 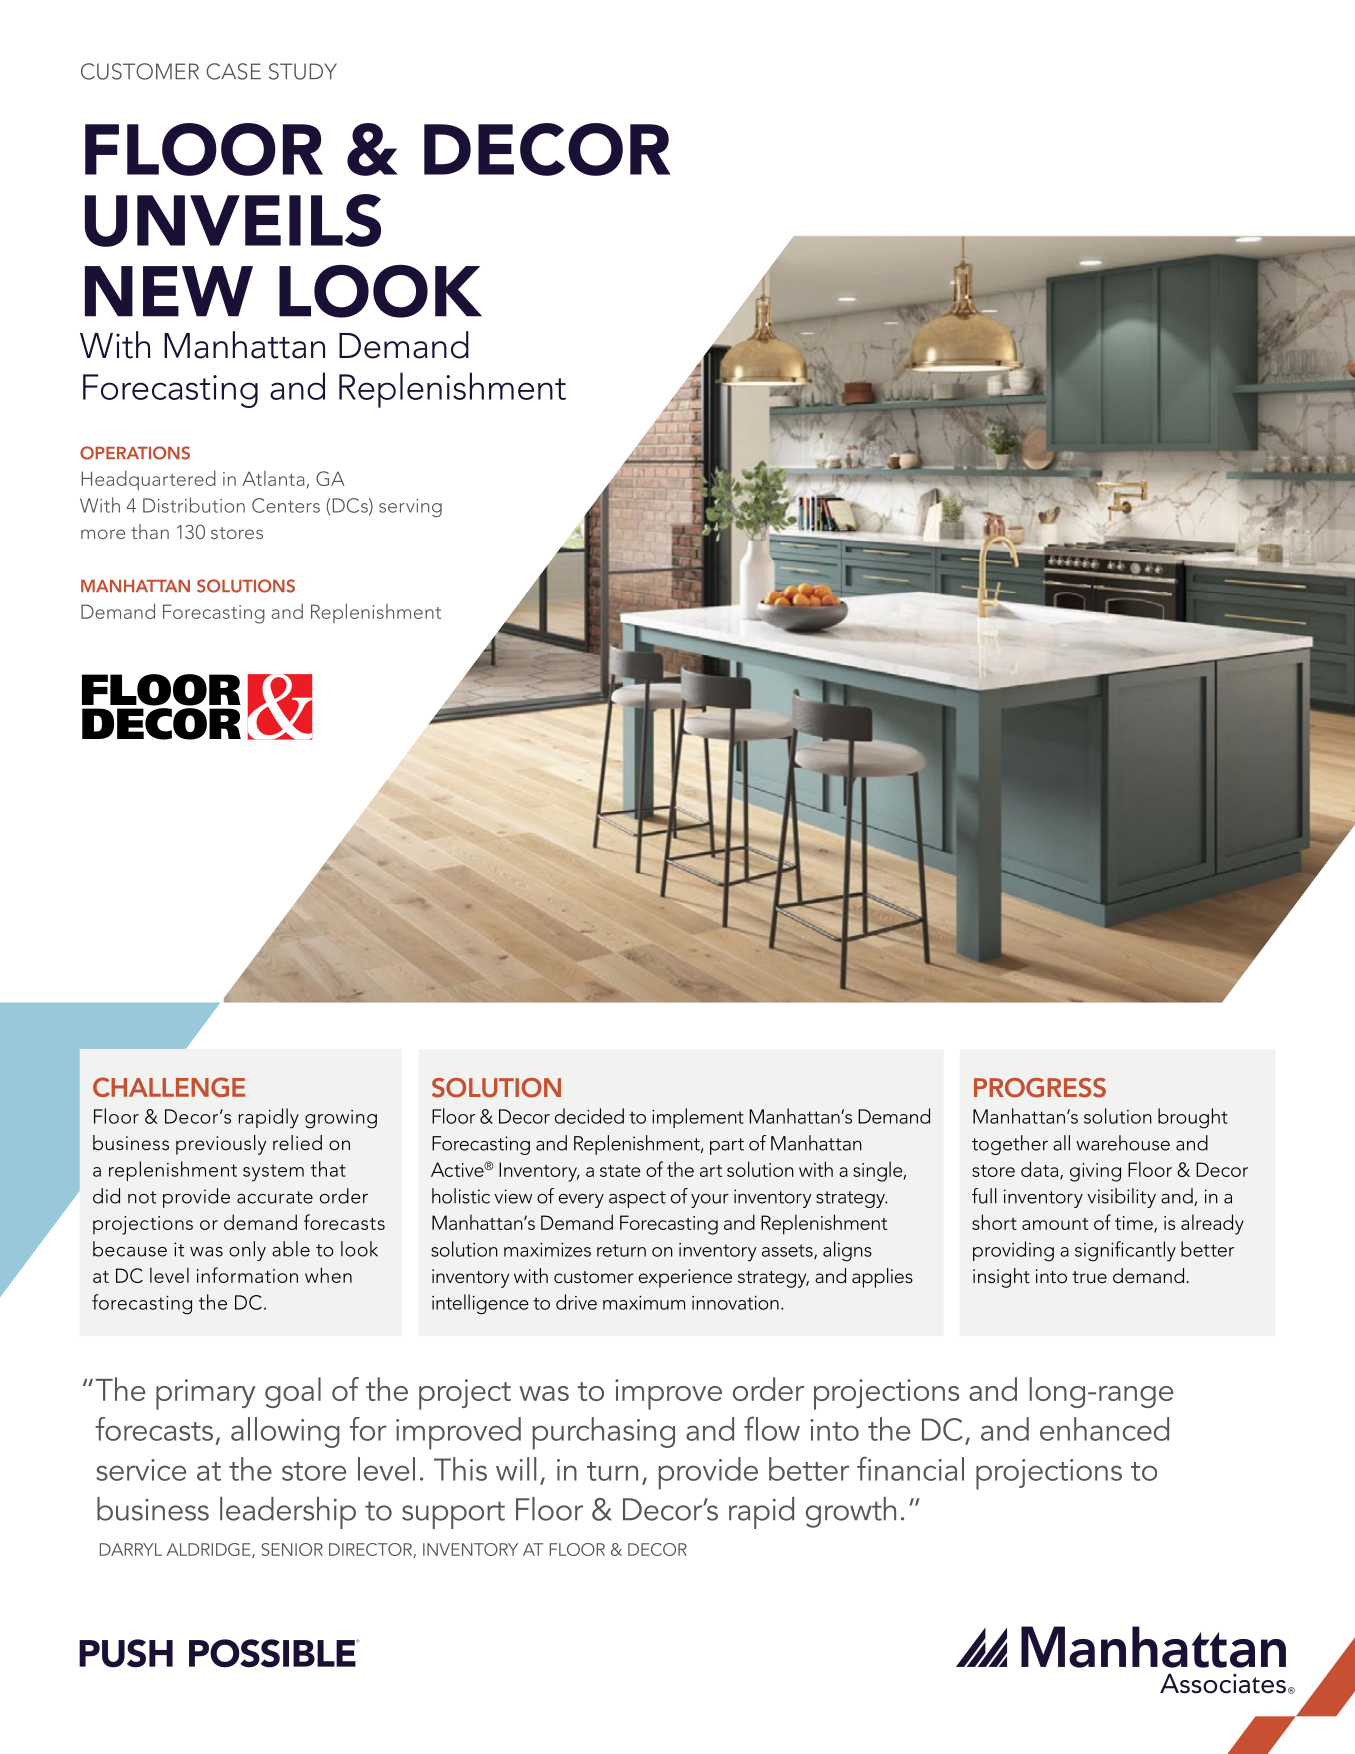 I want to click on CHALLENGE, so click(x=169, y=1087).
